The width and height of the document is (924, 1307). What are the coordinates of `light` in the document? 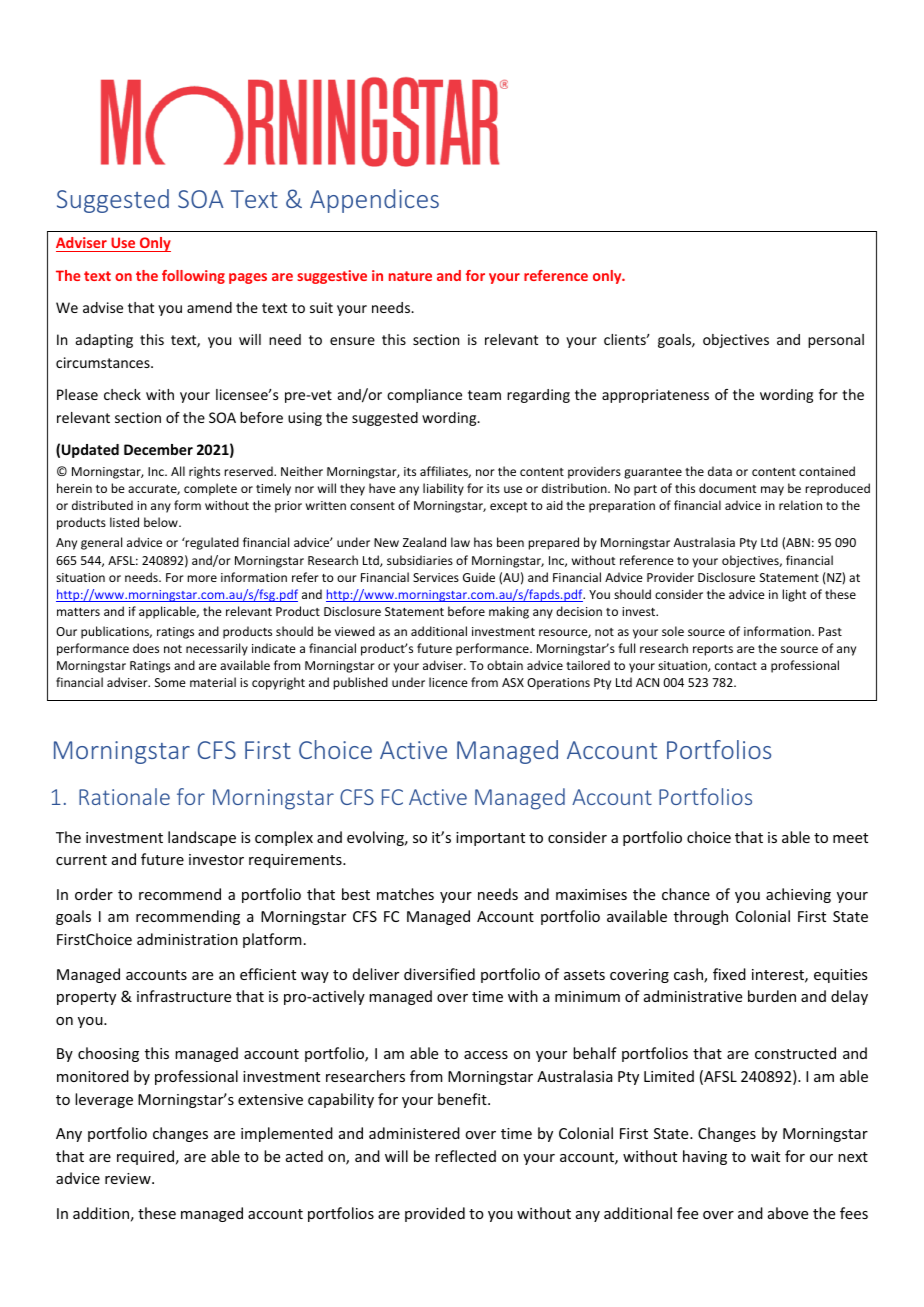 It's located at (794, 595).
